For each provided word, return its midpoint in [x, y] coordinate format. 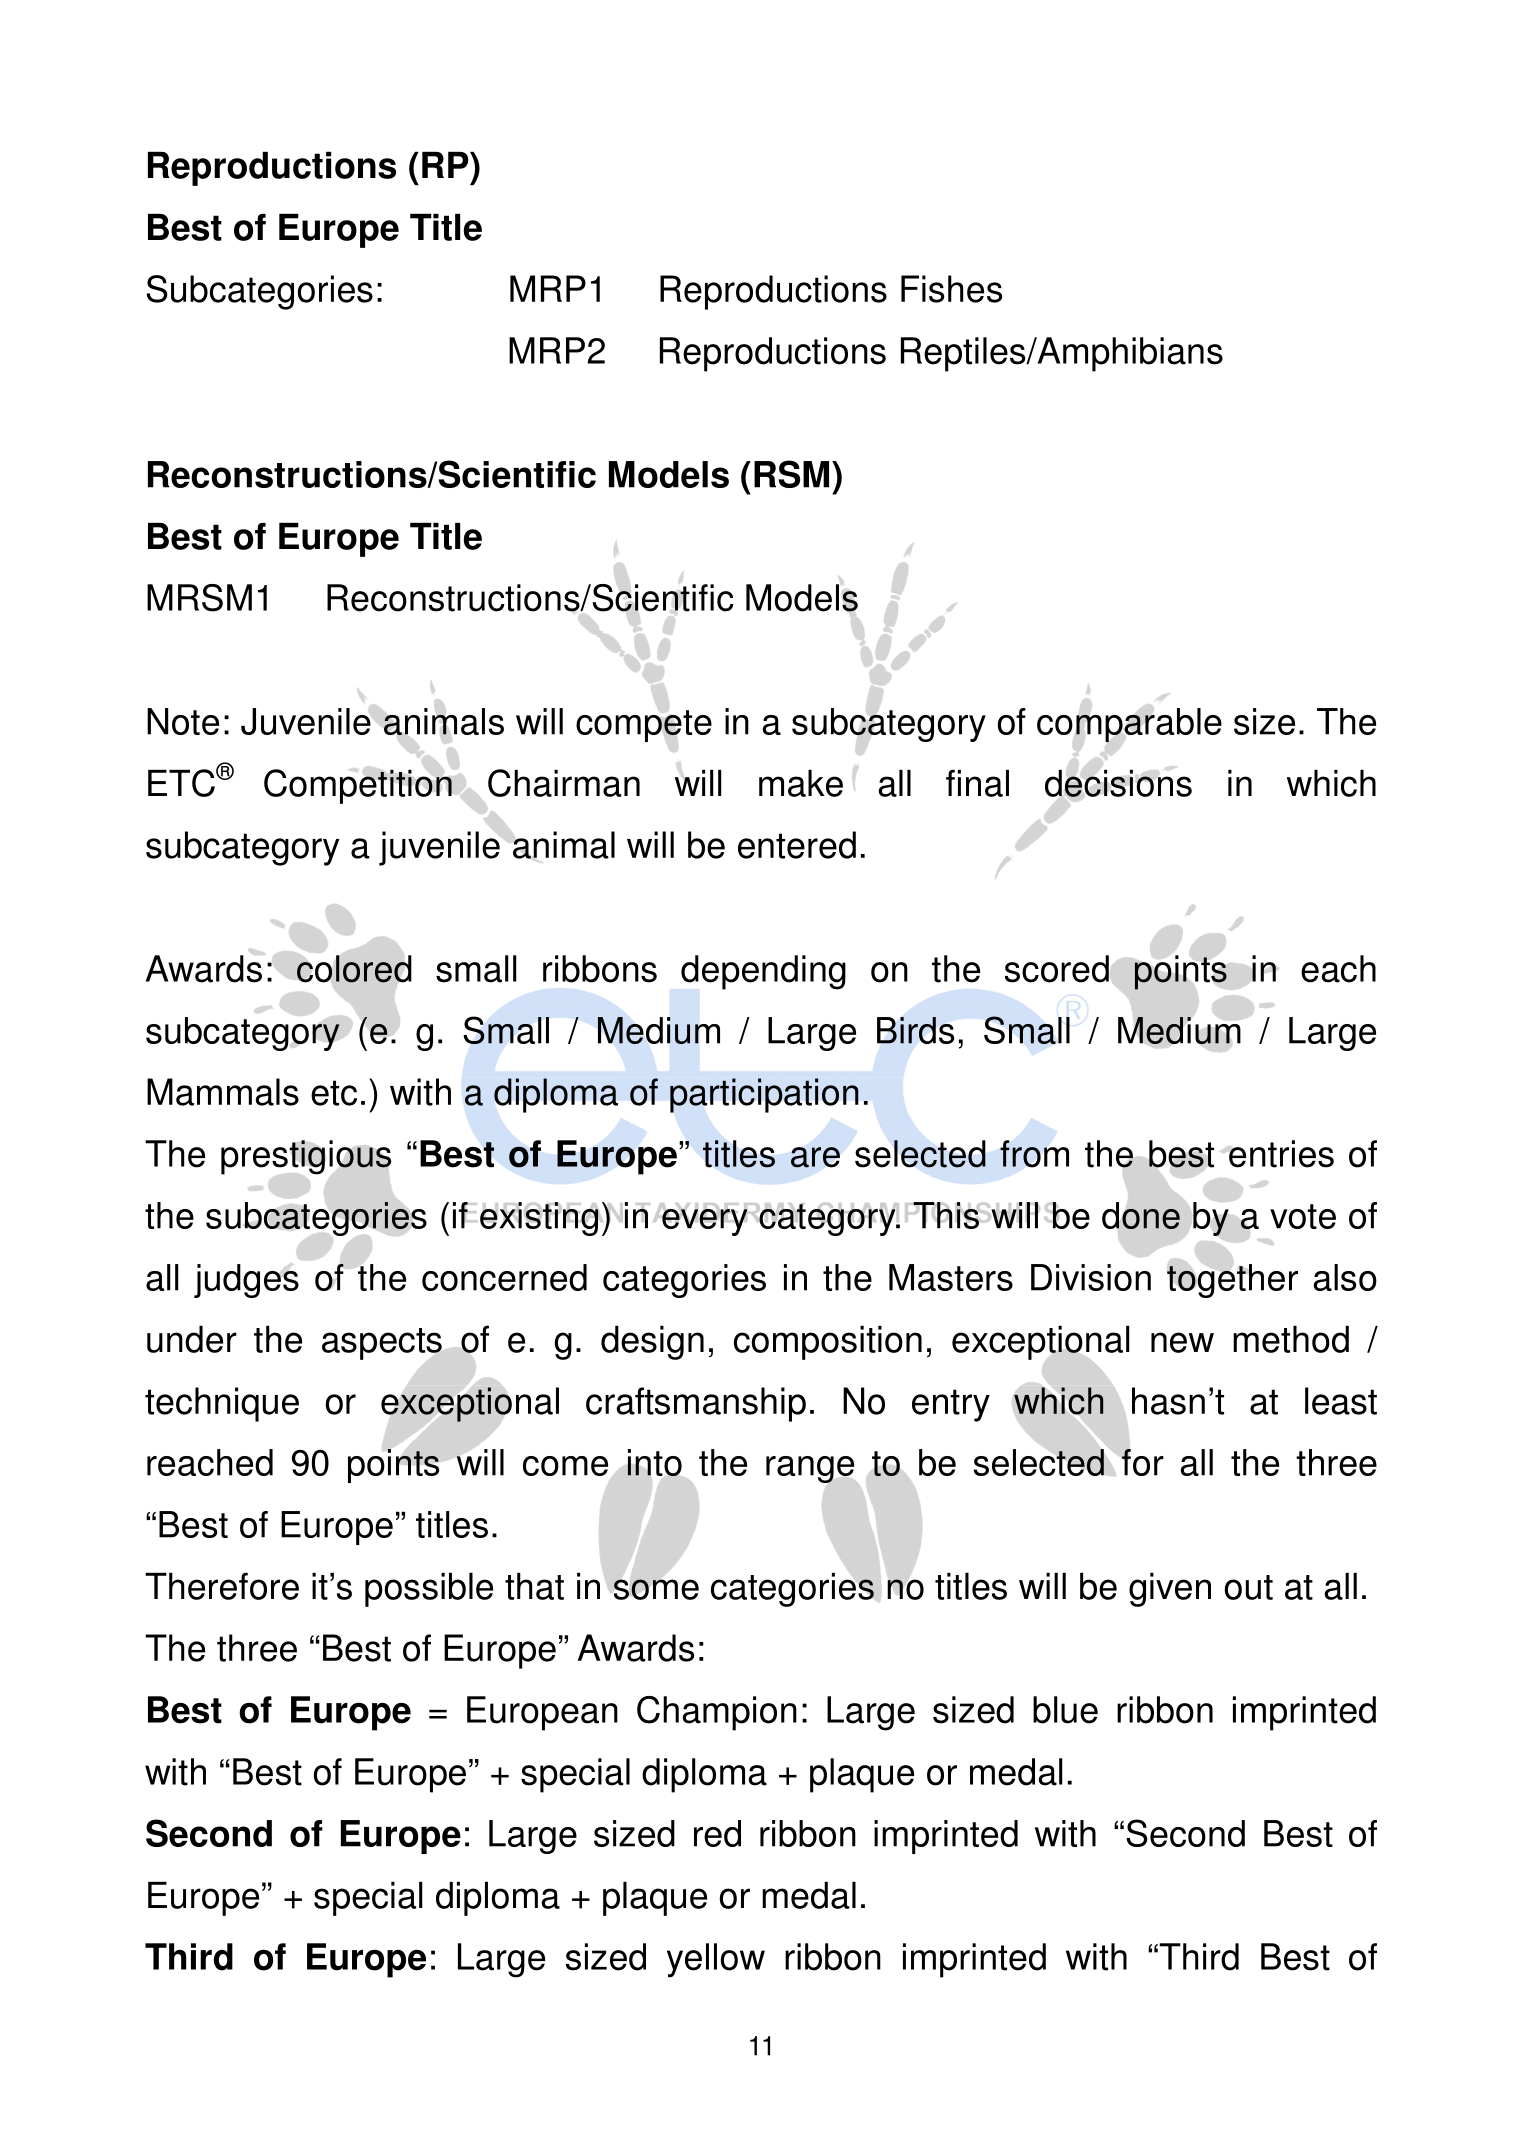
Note [183, 721]
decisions [1118, 783]
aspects [382, 1344]
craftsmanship [696, 1404]
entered [797, 845]
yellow [716, 1960]
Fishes [951, 289]
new [1182, 1342]
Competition [358, 786]
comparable [1129, 725]
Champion [717, 1713]
